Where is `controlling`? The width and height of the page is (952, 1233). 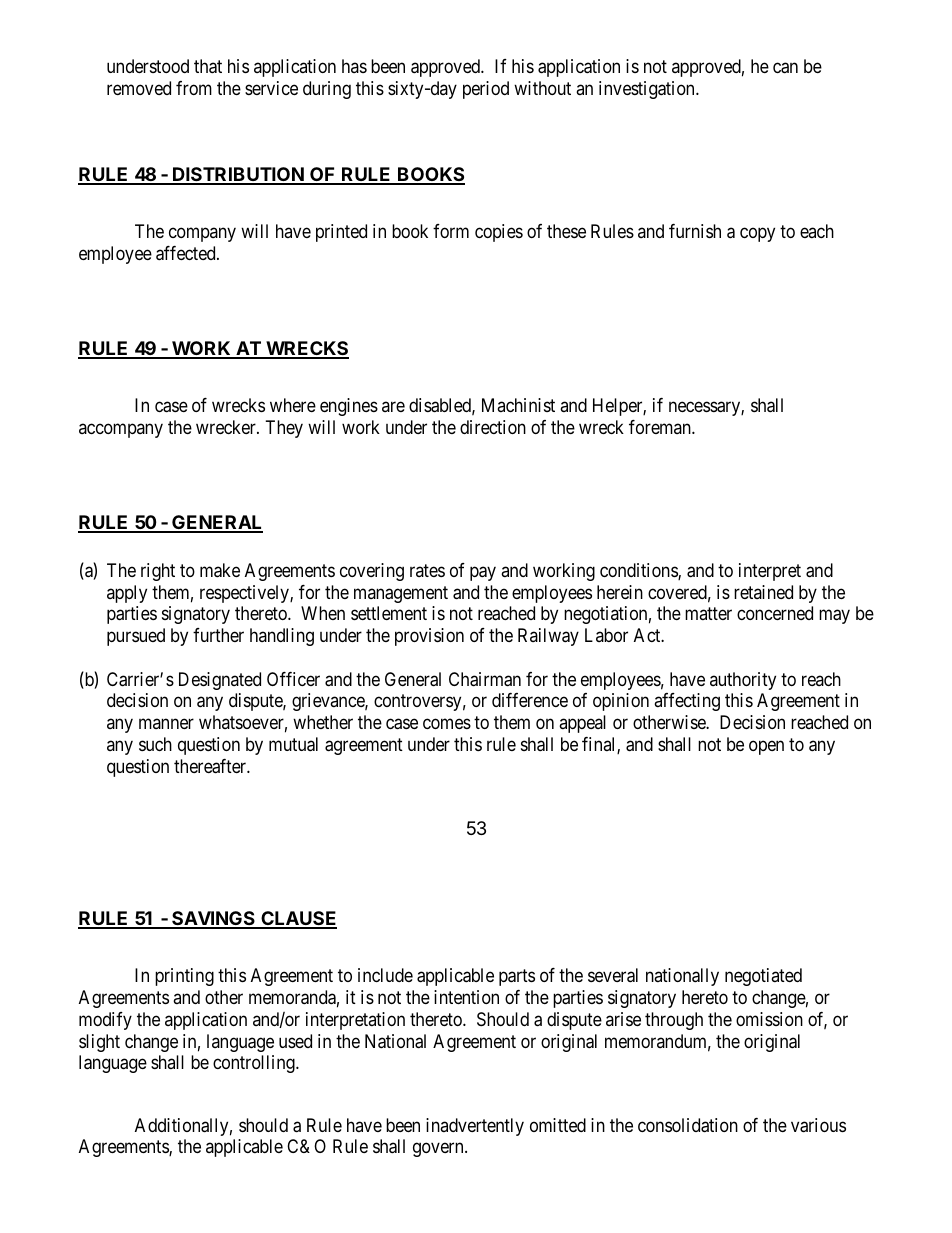 controlling is located at coordinates (255, 1064).
